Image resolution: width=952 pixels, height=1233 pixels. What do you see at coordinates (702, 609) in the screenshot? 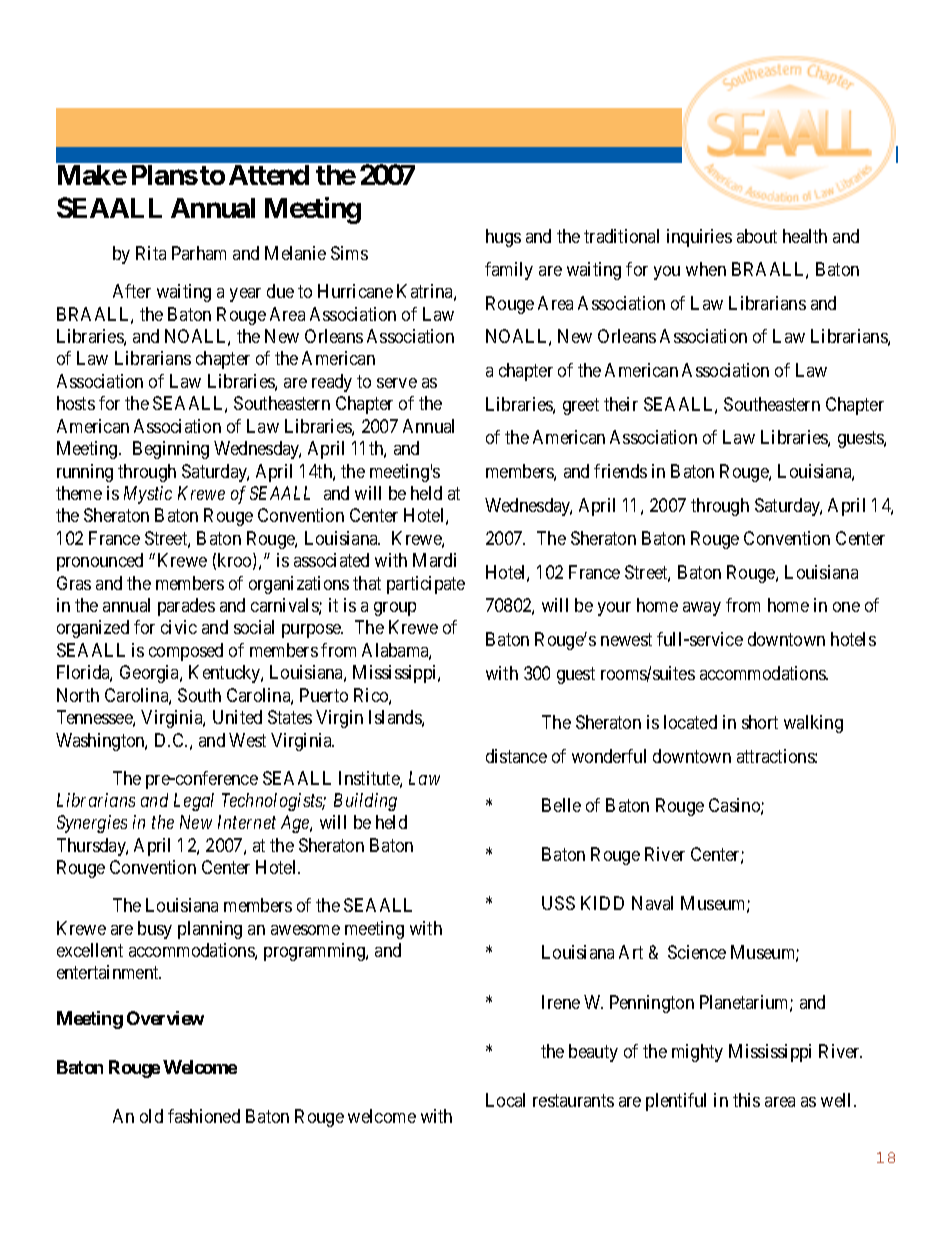
I see `away` at bounding box center [702, 609].
